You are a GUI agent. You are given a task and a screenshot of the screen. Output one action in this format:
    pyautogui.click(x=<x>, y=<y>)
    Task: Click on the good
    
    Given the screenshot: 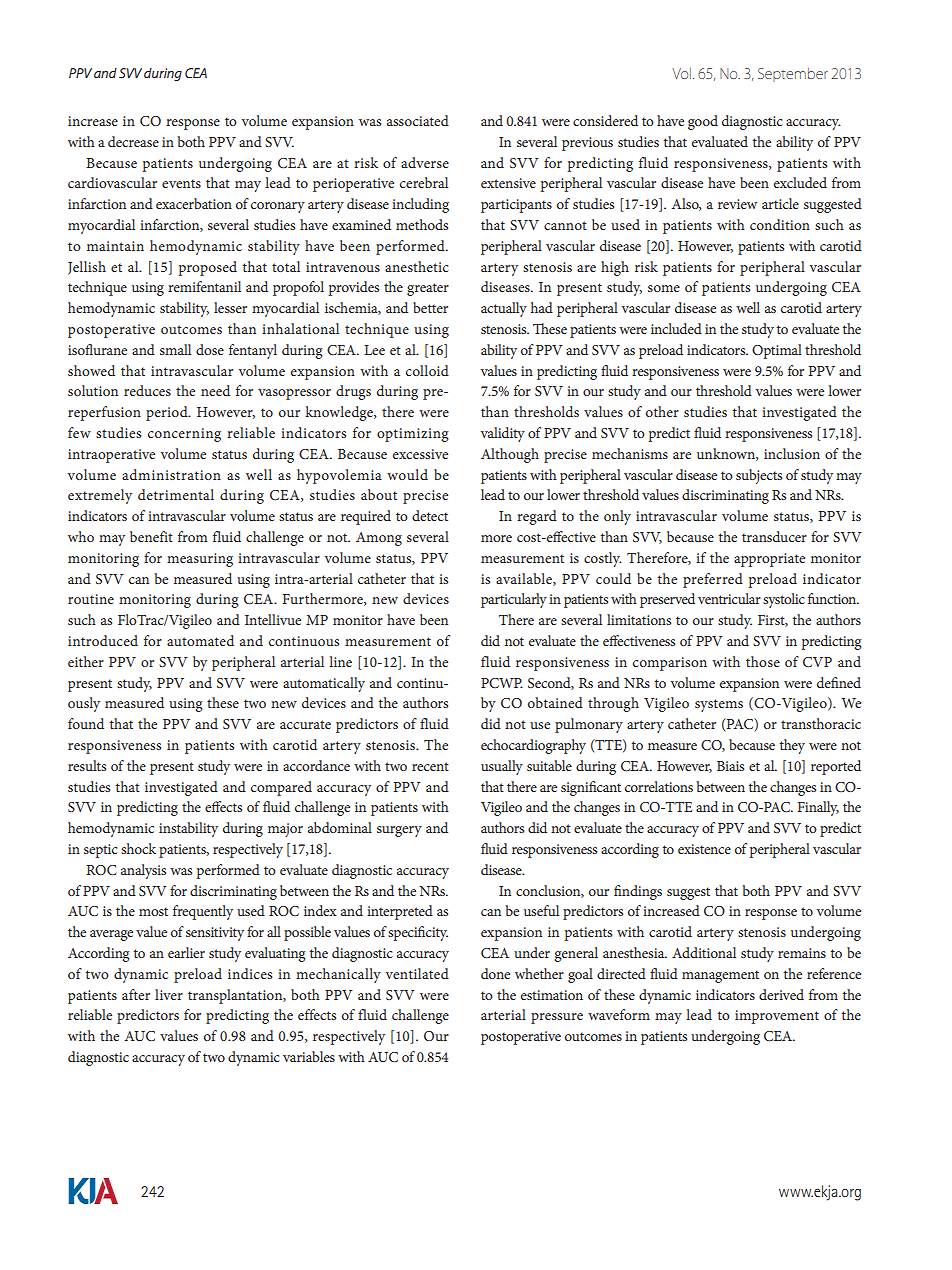 What is the action you would take?
    pyautogui.click(x=703, y=122)
